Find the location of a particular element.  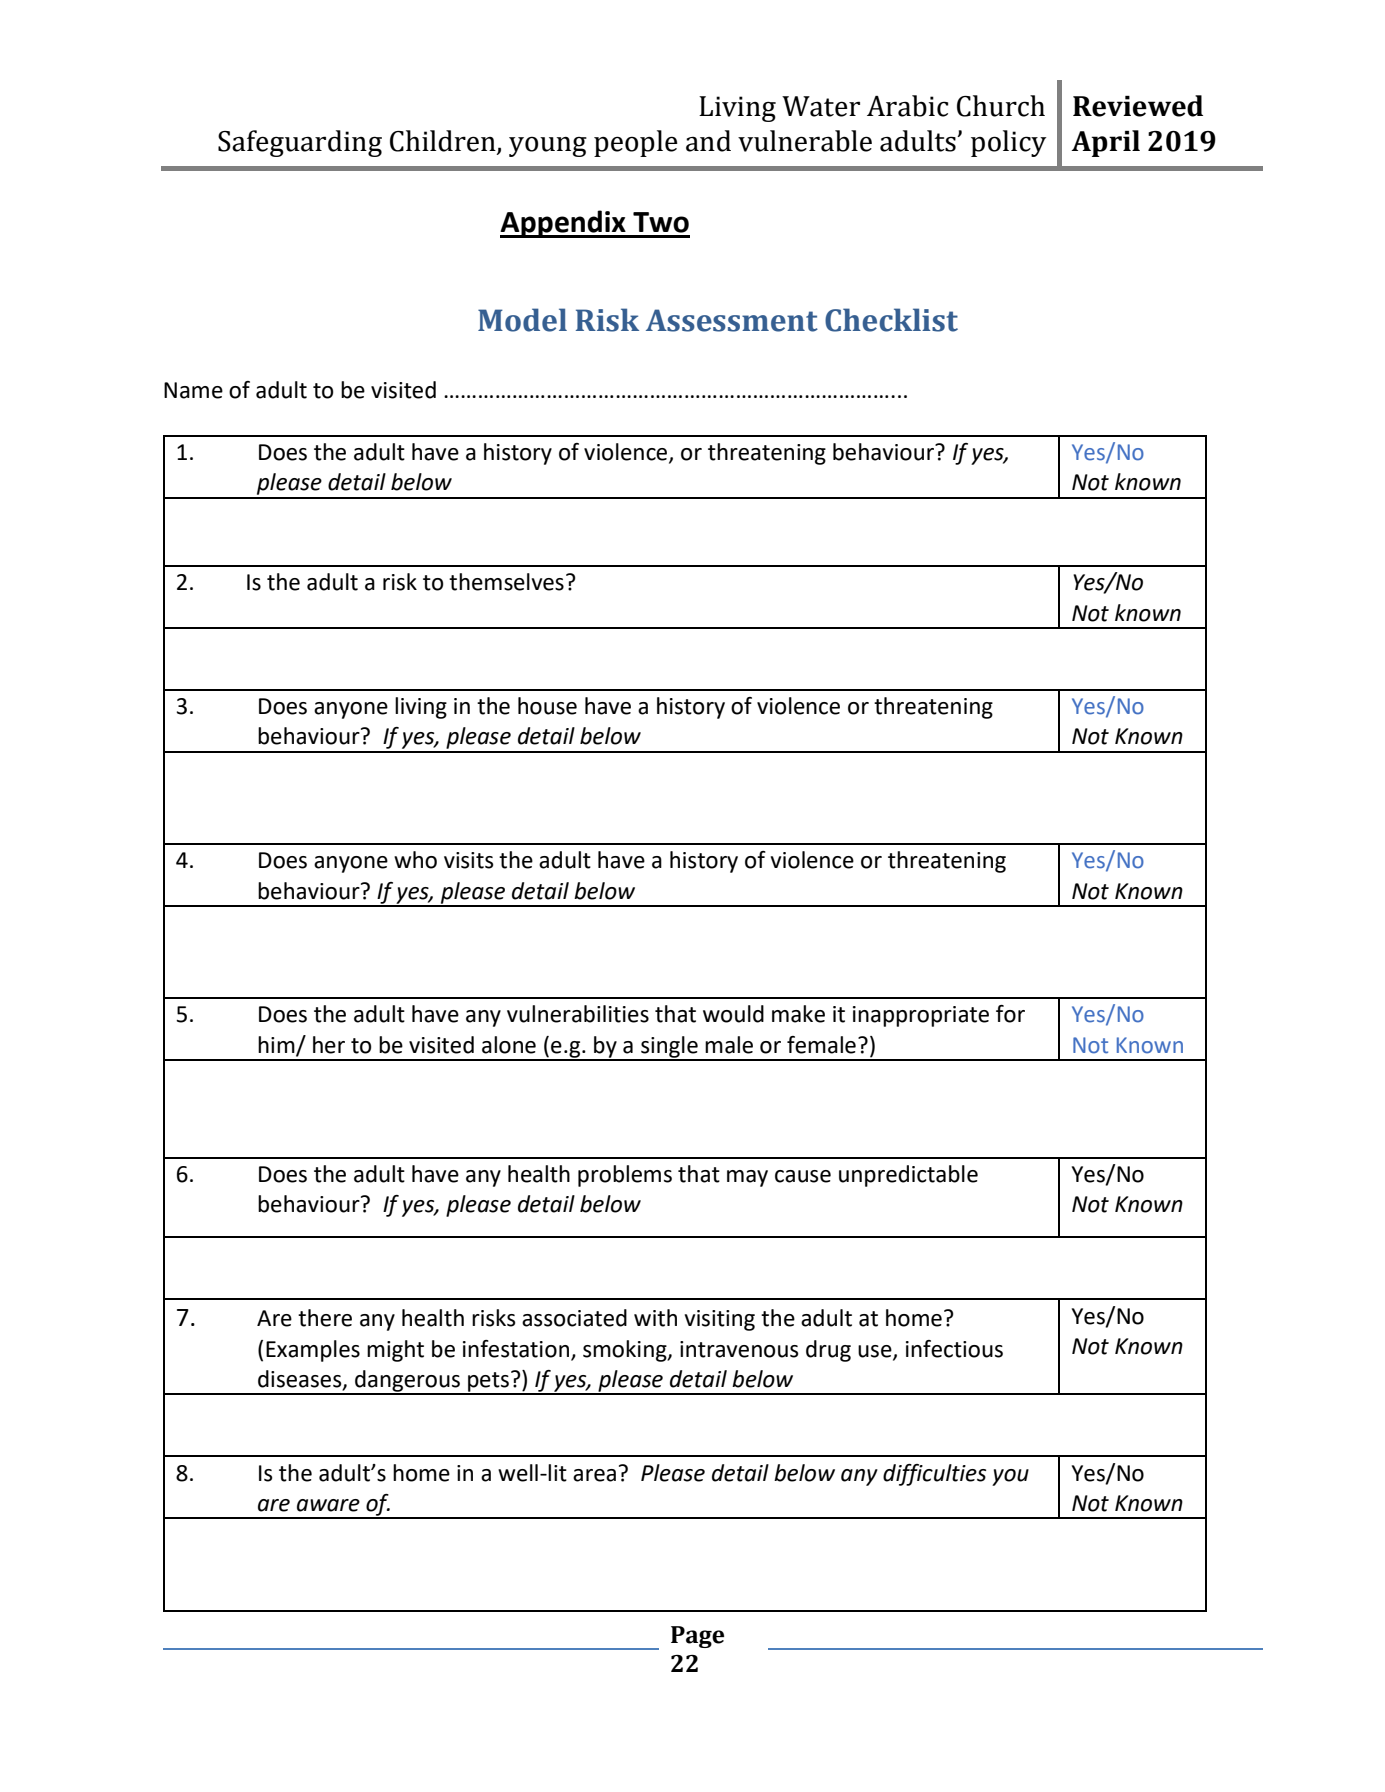

people is located at coordinates (636, 143).
